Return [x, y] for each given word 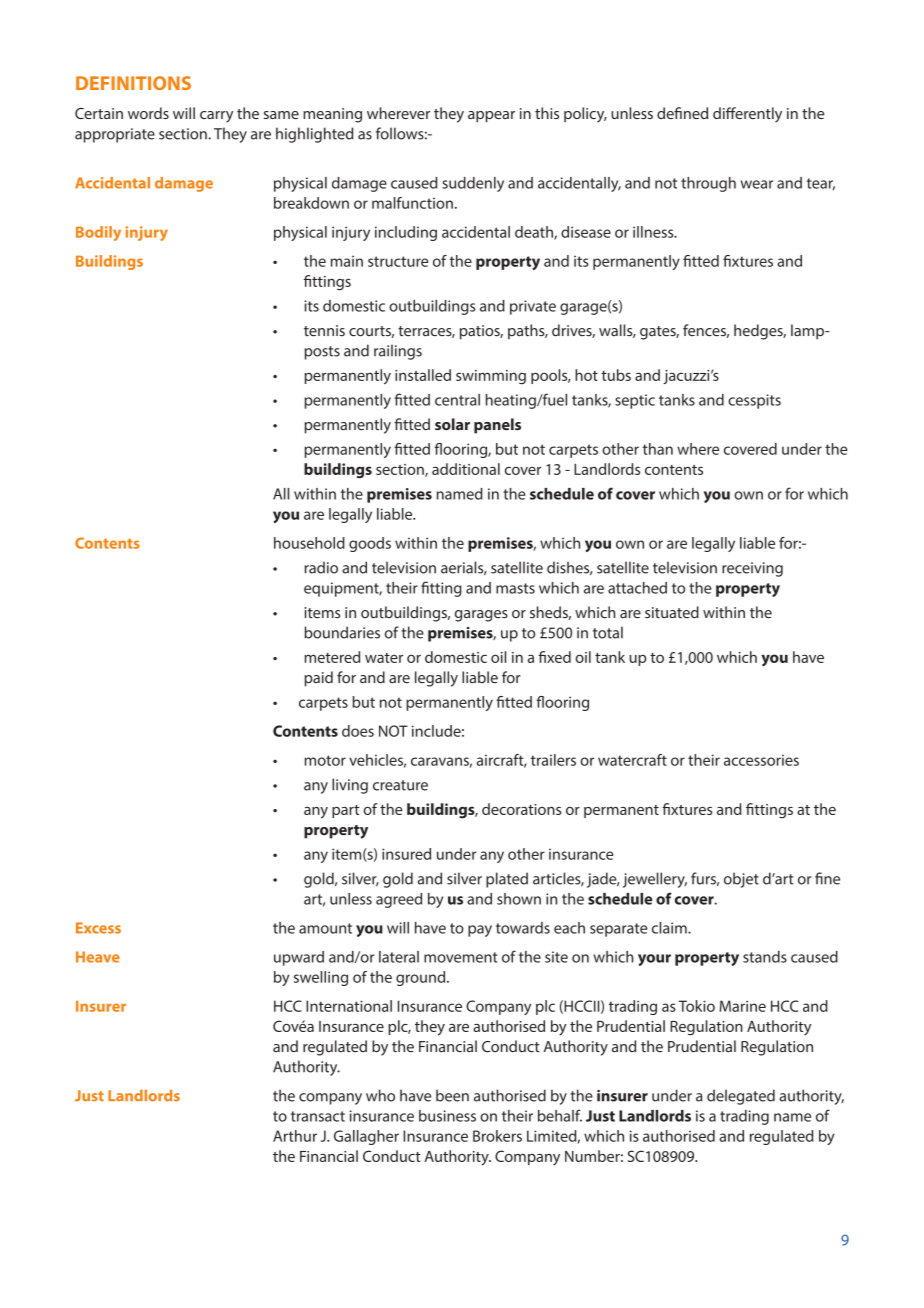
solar [452, 424]
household [309, 543]
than [657, 449]
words [148, 113]
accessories [761, 760]
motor [325, 760]
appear [491, 117]
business [447, 1116]
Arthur [295, 1136]
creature [400, 785]
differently [747, 115]
